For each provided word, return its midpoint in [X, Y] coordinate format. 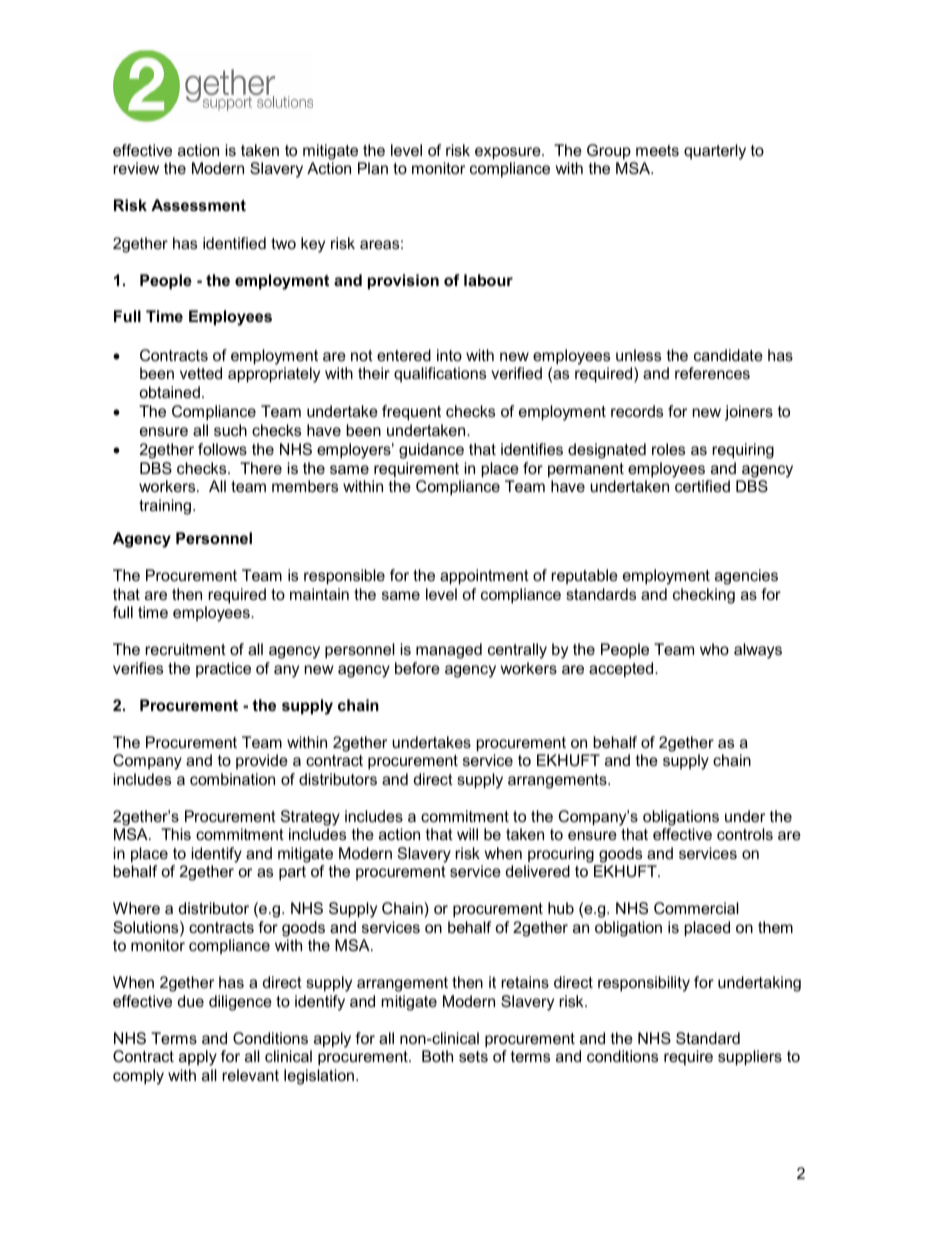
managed [449, 651]
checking [704, 596]
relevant [250, 1075]
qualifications [440, 374]
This [176, 834]
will [467, 834]
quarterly [715, 152]
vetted [201, 373]
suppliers [750, 1058]
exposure [509, 153]
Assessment [198, 205]
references [712, 373]
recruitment [185, 649]
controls [745, 834]
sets [473, 1056]
